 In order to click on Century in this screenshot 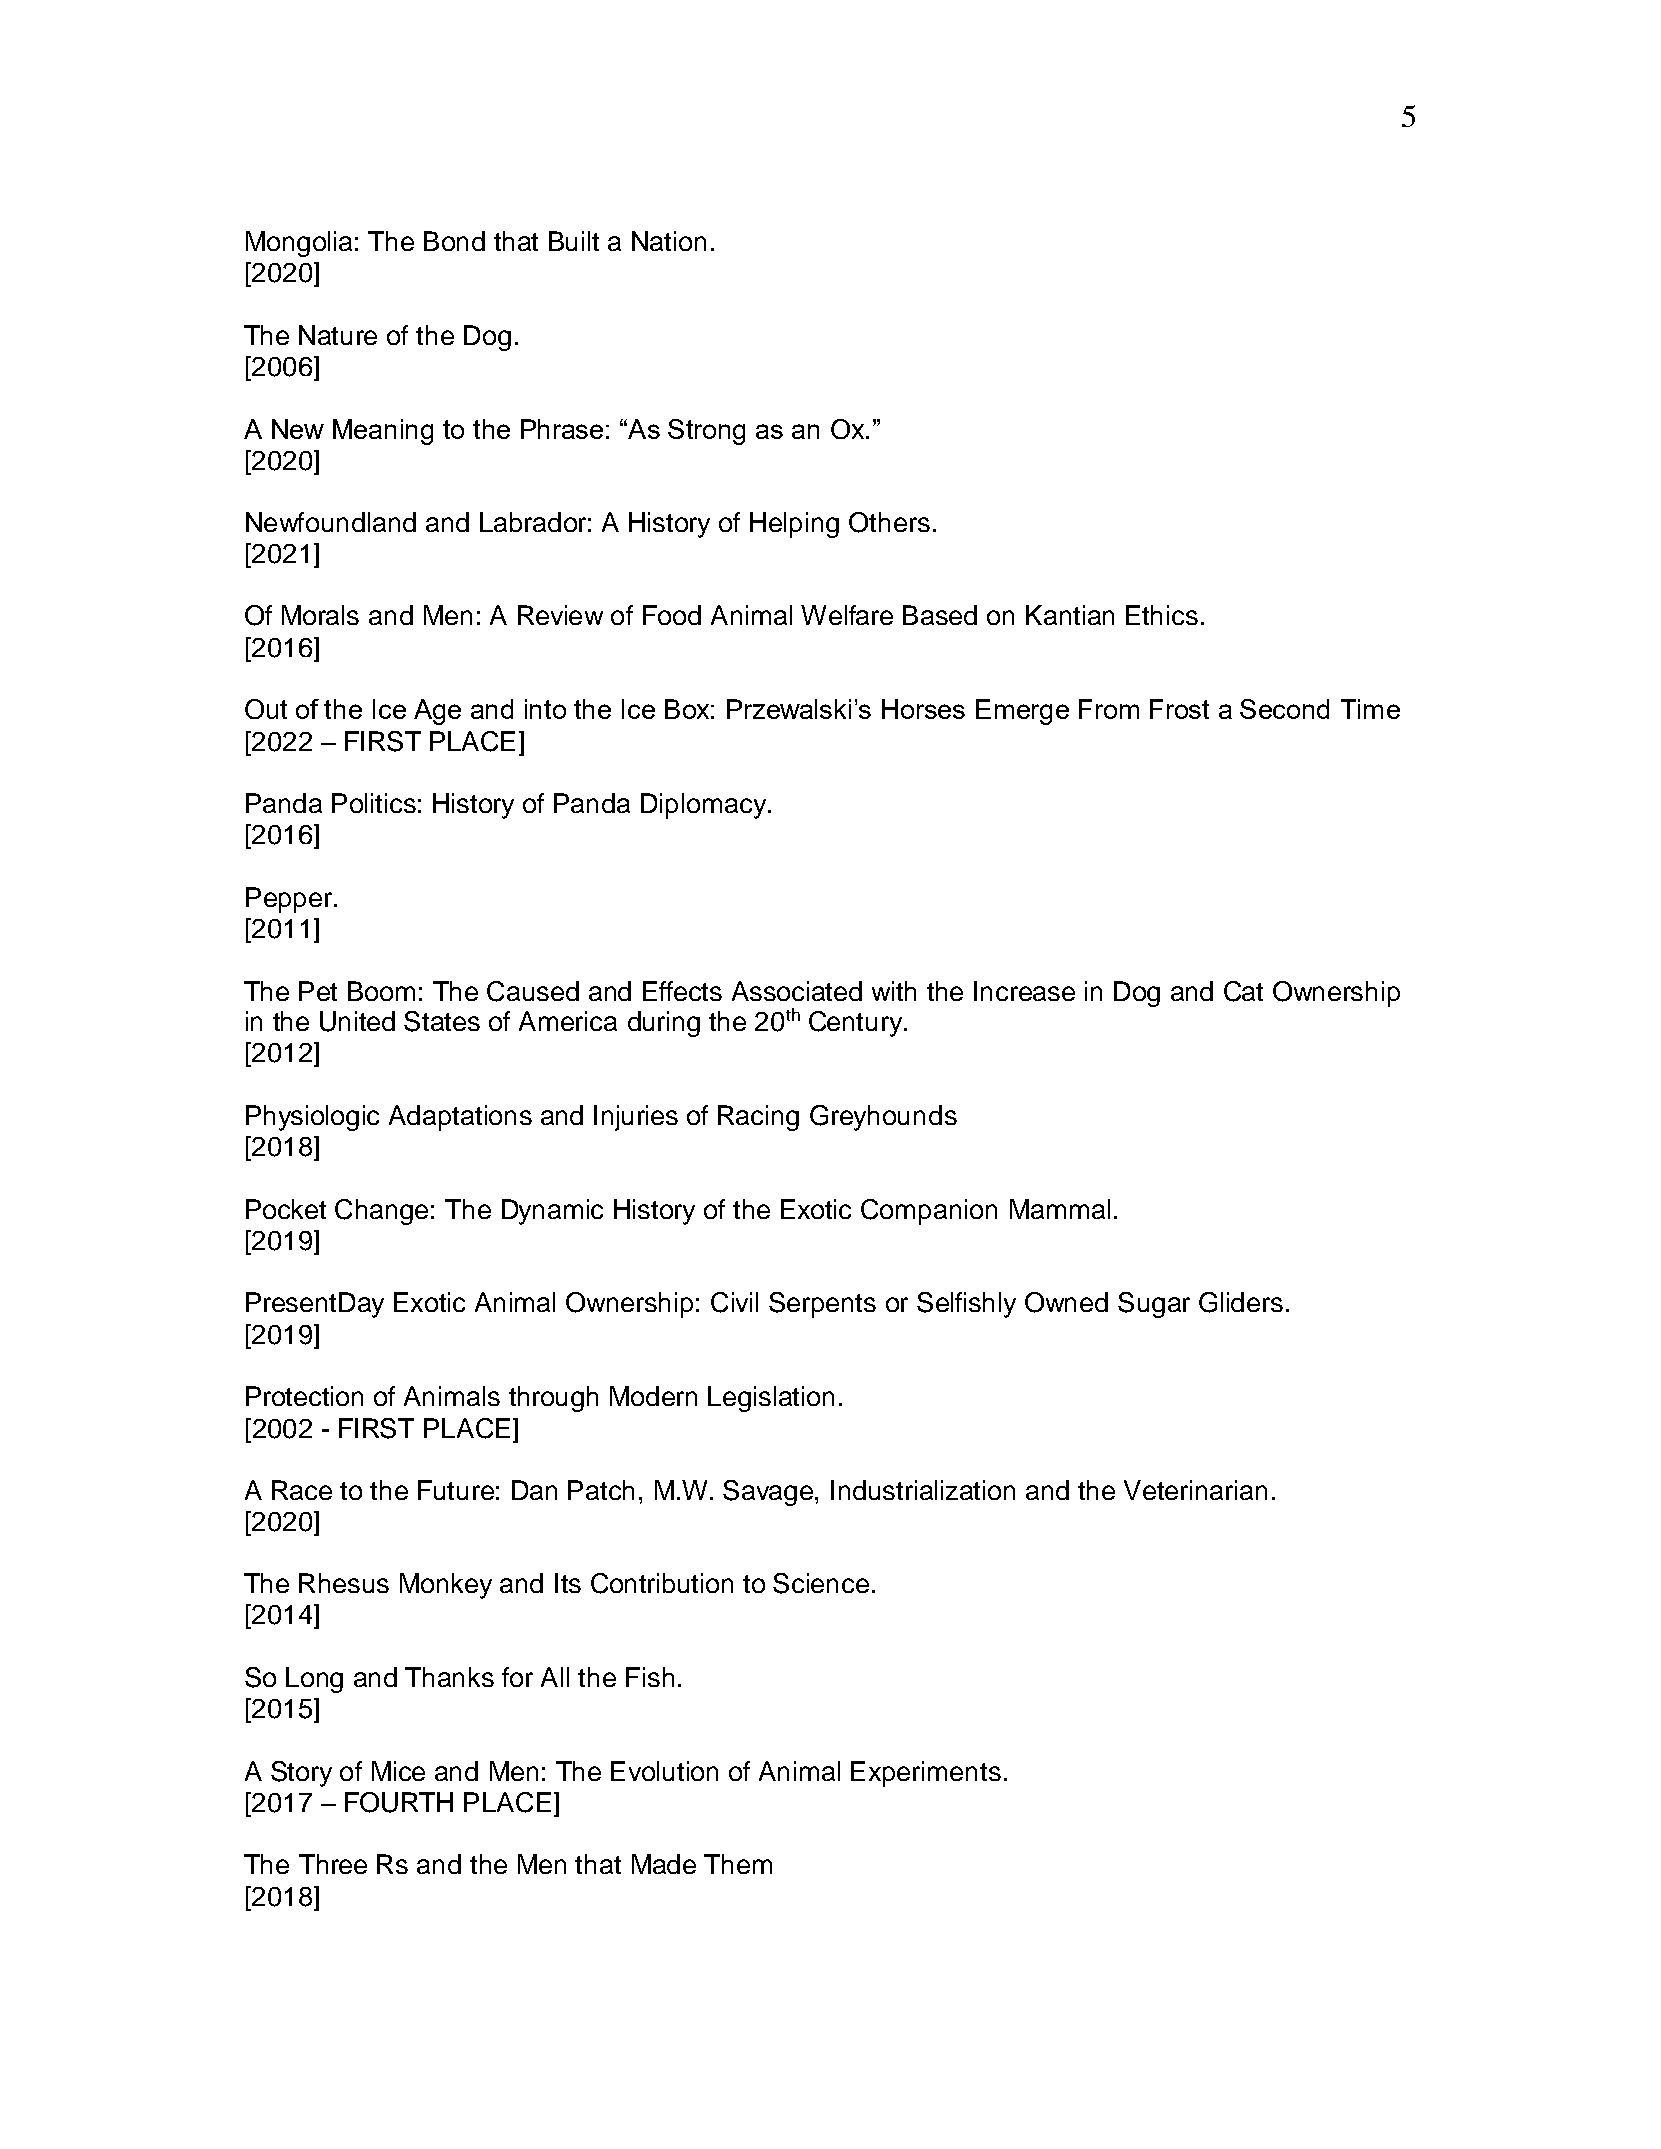, I will do `click(857, 1024)`.
